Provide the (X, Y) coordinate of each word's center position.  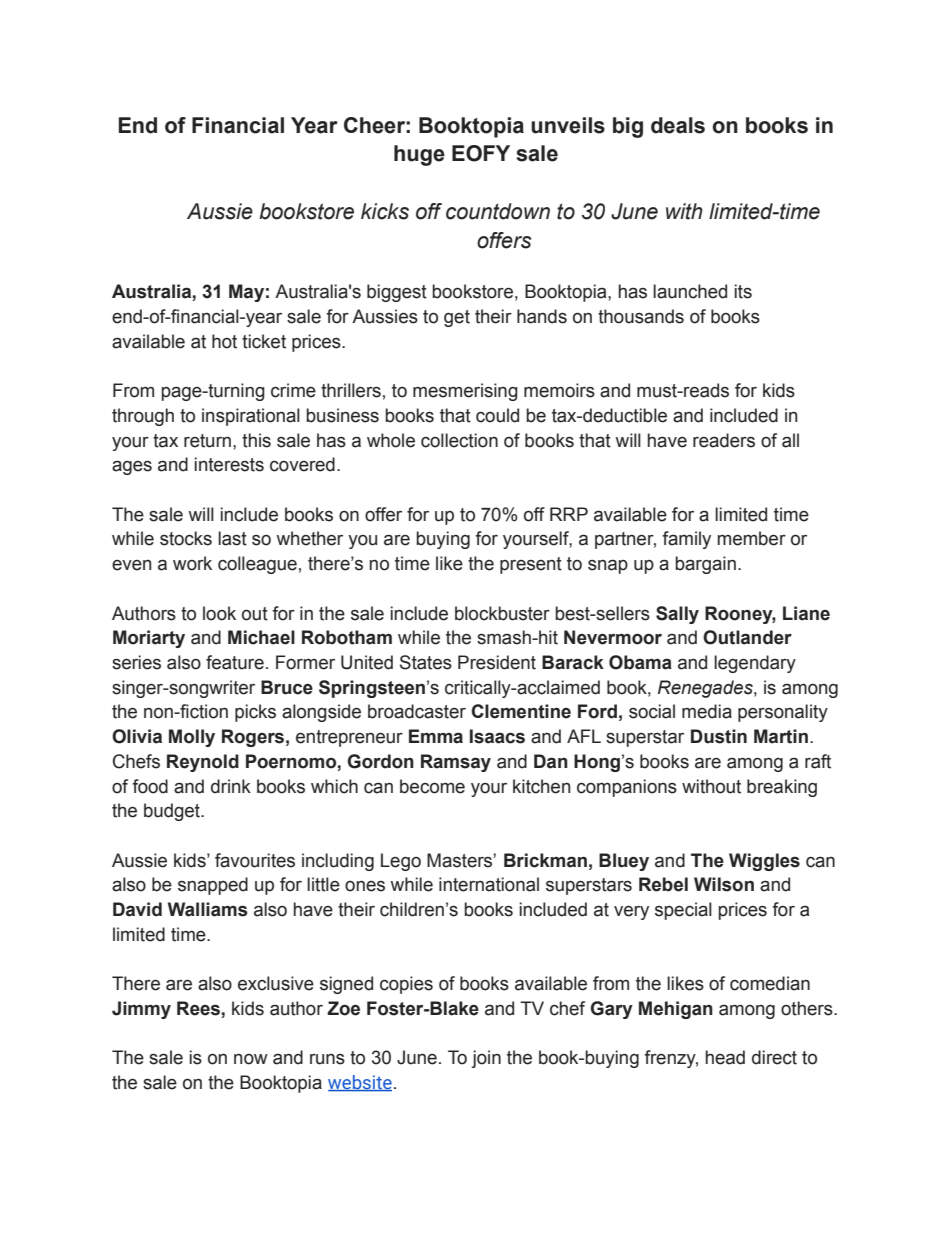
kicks (385, 211)
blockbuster (502, 613)
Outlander (747, 637)
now (251, 1059)
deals (678, 125)
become (432, 786)
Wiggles (764, 862)
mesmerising (465, 392)
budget (173, 812)
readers (724, 440)
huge (419, 155)
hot (224, 341)
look (219, 613)
